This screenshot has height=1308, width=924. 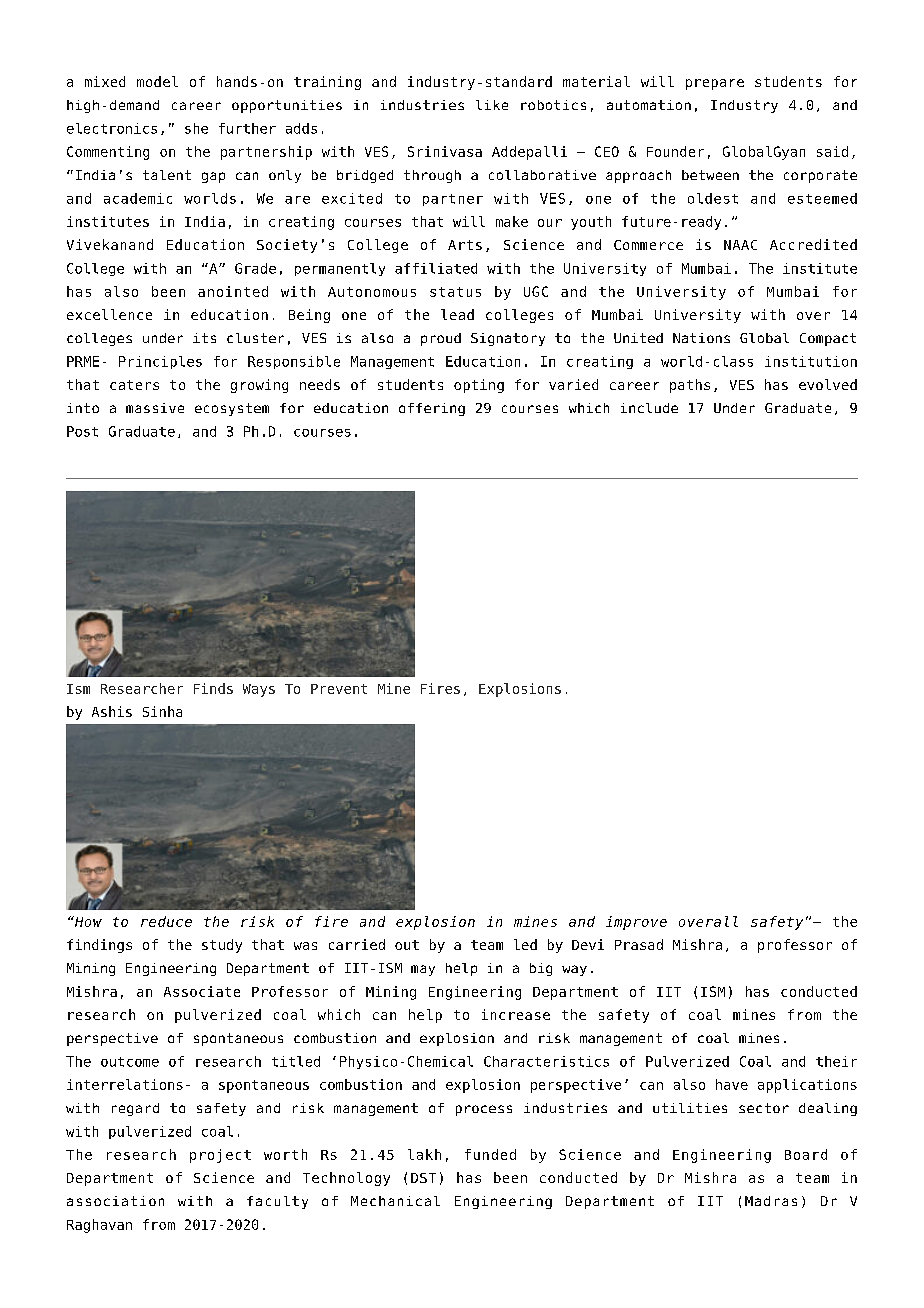 What do you see at coordinates (432, 409) in the screenshot?
I see `offering` at bounding box center [432, 409].
